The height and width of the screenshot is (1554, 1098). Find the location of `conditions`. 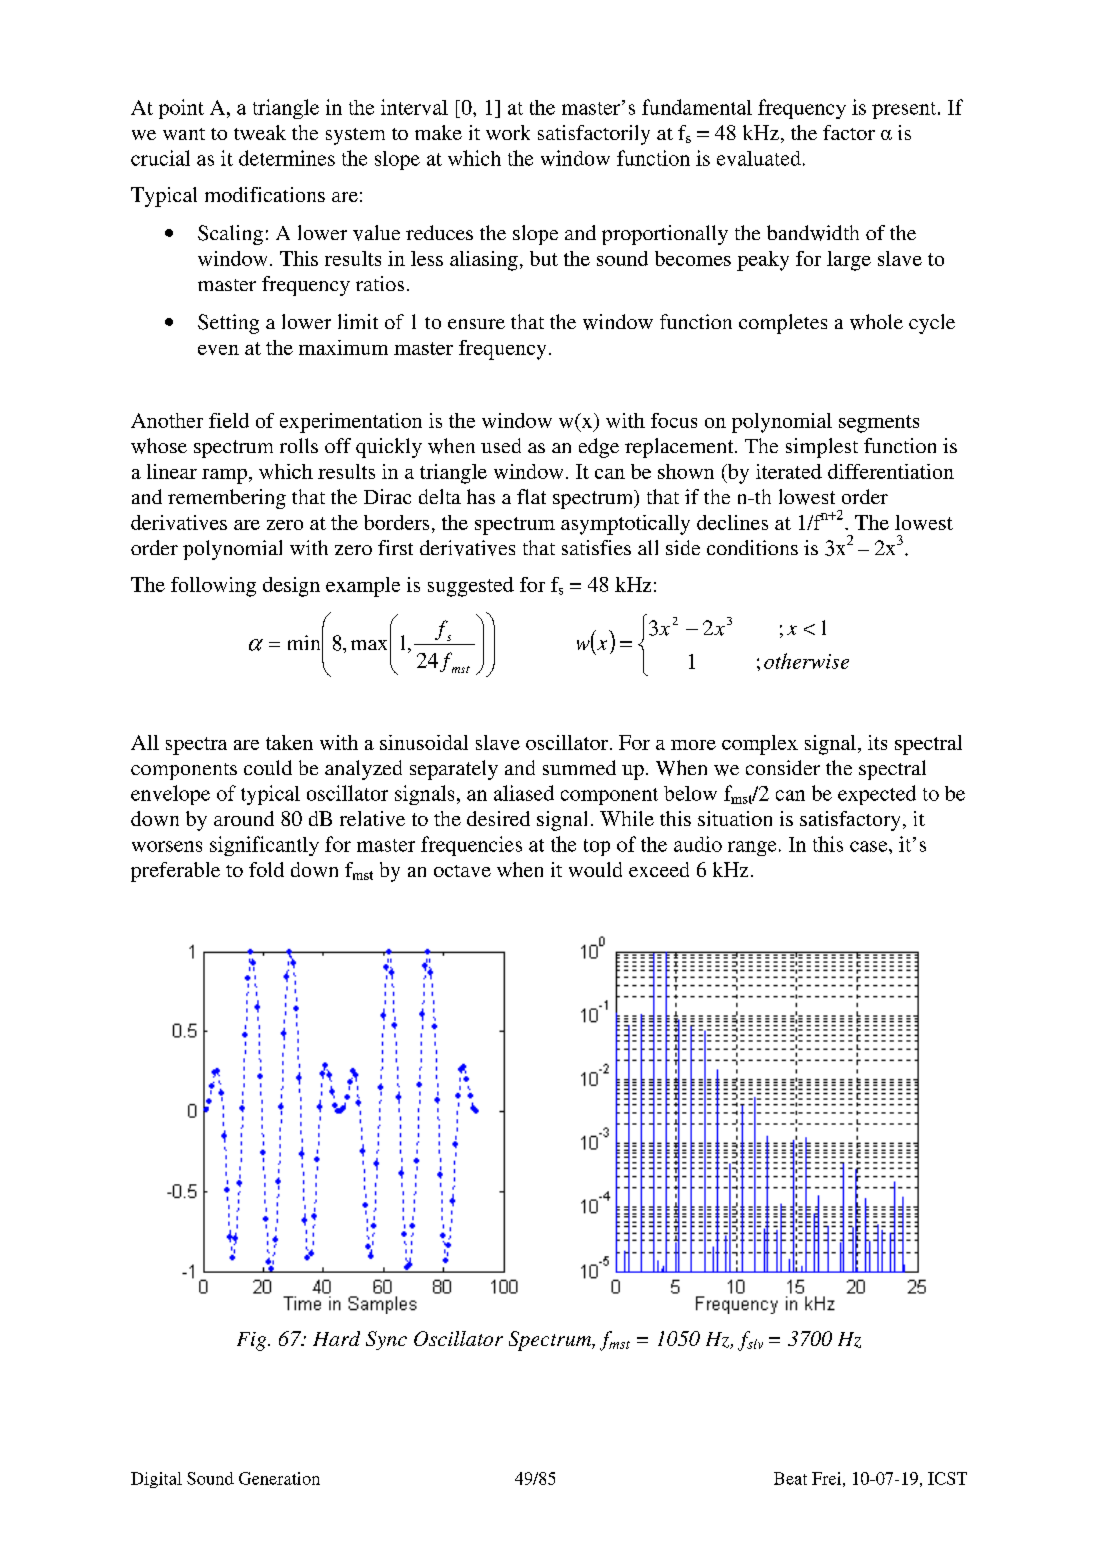

conditions is located at coordinates (752, 547).
